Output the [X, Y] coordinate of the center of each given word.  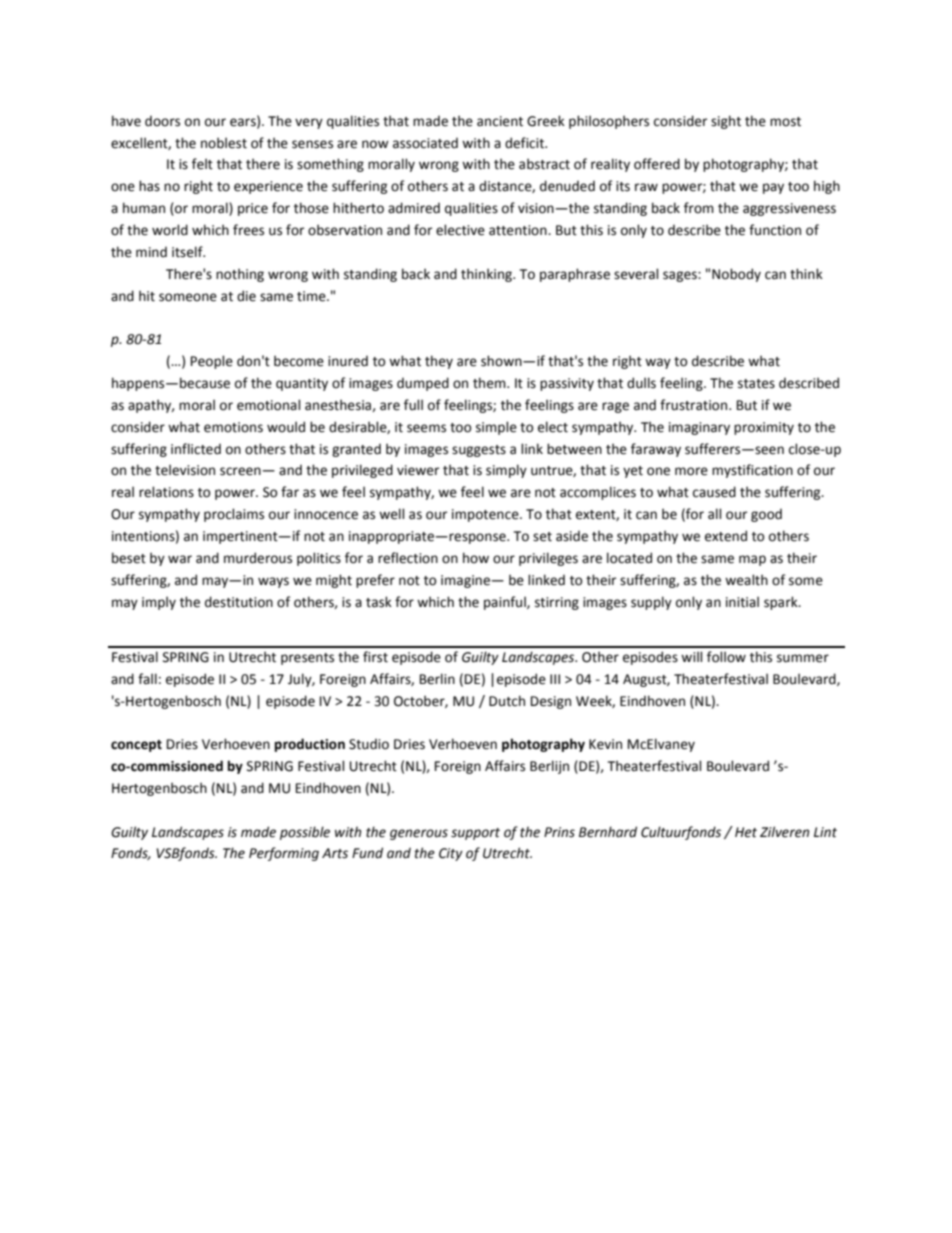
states [756, 384]
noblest [224, 143]
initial [742, 602]
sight [726, 122]
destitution [239, 602]
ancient [500, 121]
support [475, 834]
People [212, 362]
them [490, 383]
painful [506, 603]
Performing [284, 854]
